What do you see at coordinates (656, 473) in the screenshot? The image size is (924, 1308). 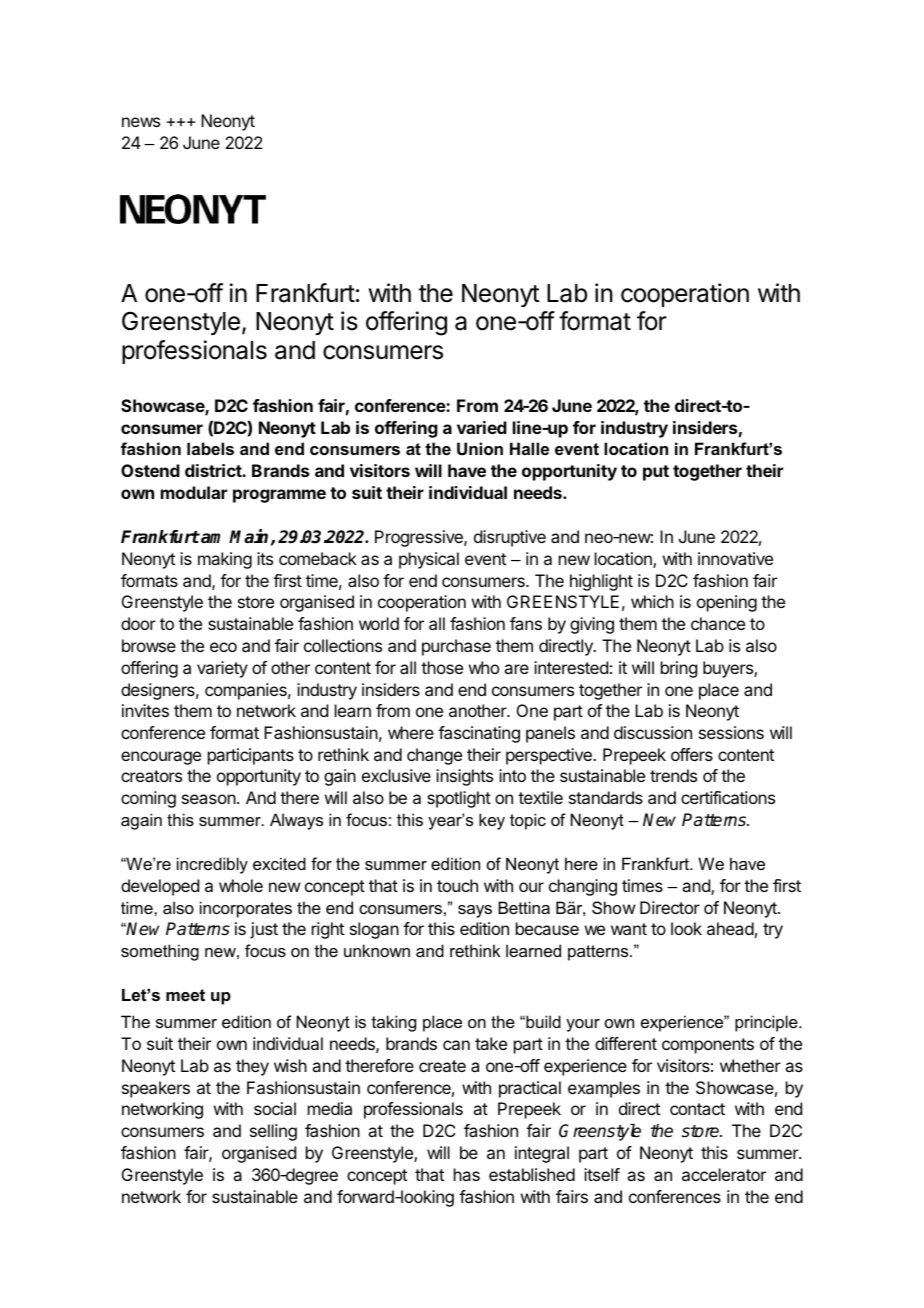 I see `put` at bounding box center [656, 473].
